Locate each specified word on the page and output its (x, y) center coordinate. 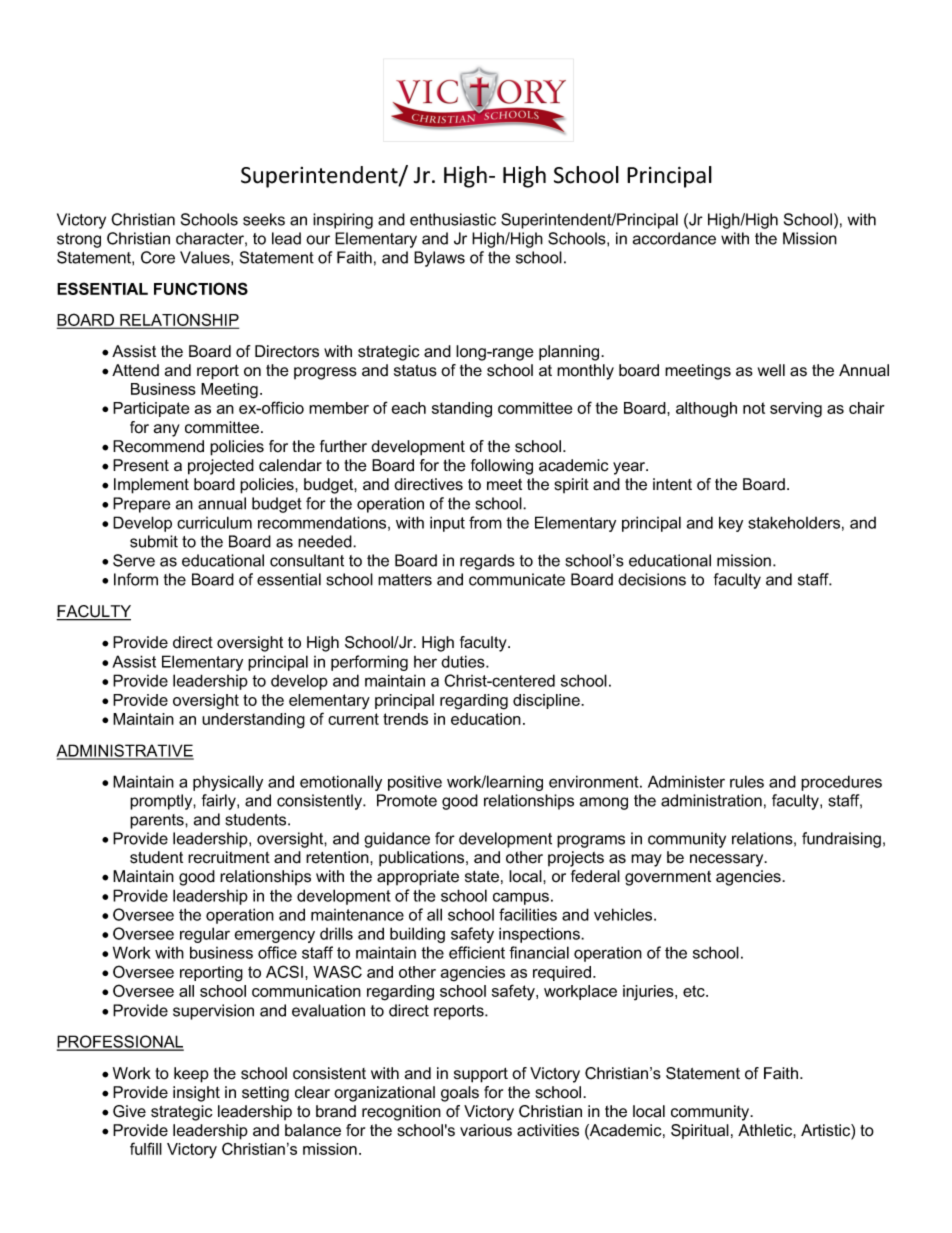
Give (129, 1111)
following (502, 467)
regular (205, 935)
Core (158, 257)
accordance (674, 238)
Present (141, 465)
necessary (728, 860)
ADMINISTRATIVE (125, 751)
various (486, 1130)
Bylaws (439, 259)
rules (747, 781)
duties (464, 661)
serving (796, 410)
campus (521, 898)
